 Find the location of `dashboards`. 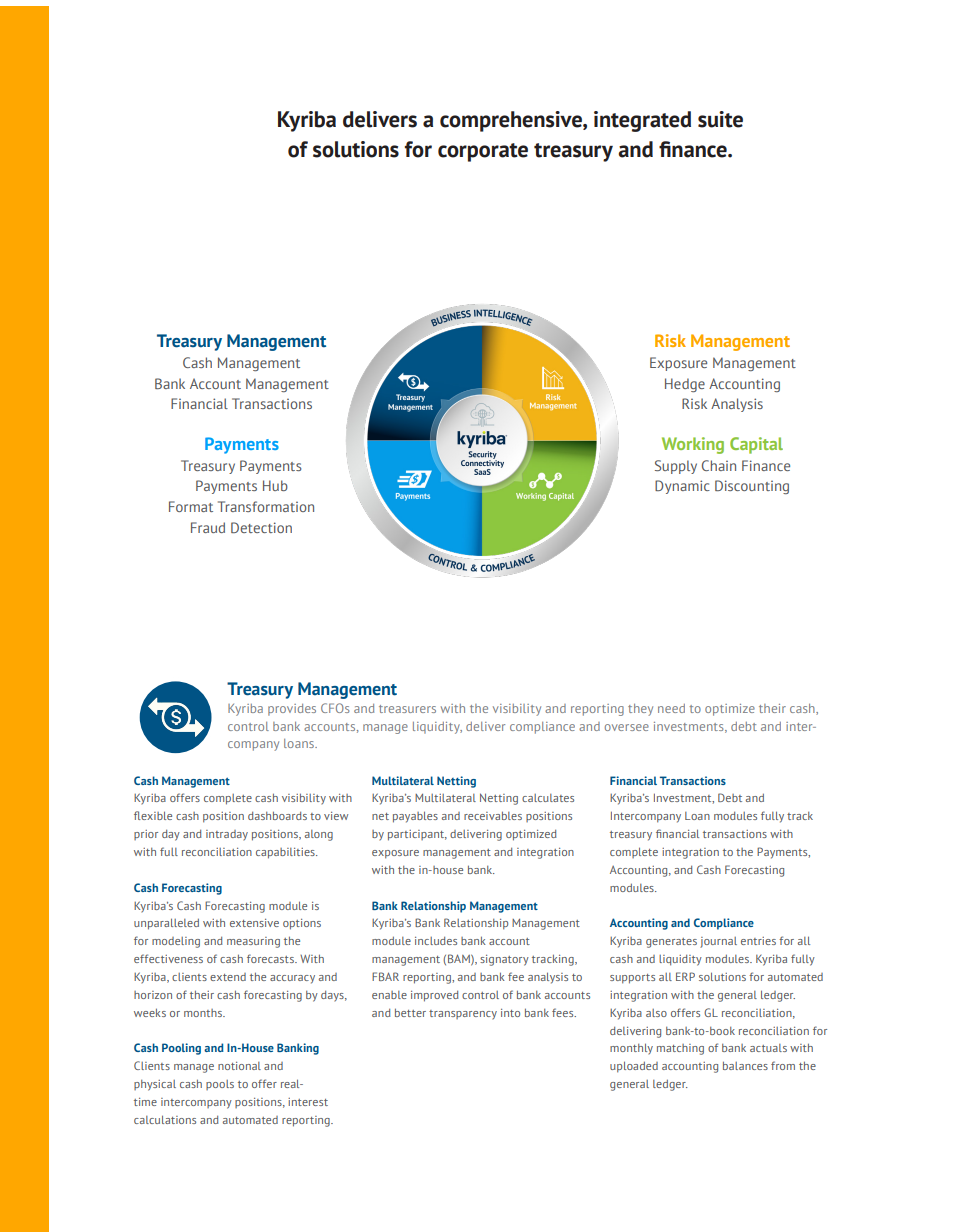

dashboards is located at coordinates (277, 815).
